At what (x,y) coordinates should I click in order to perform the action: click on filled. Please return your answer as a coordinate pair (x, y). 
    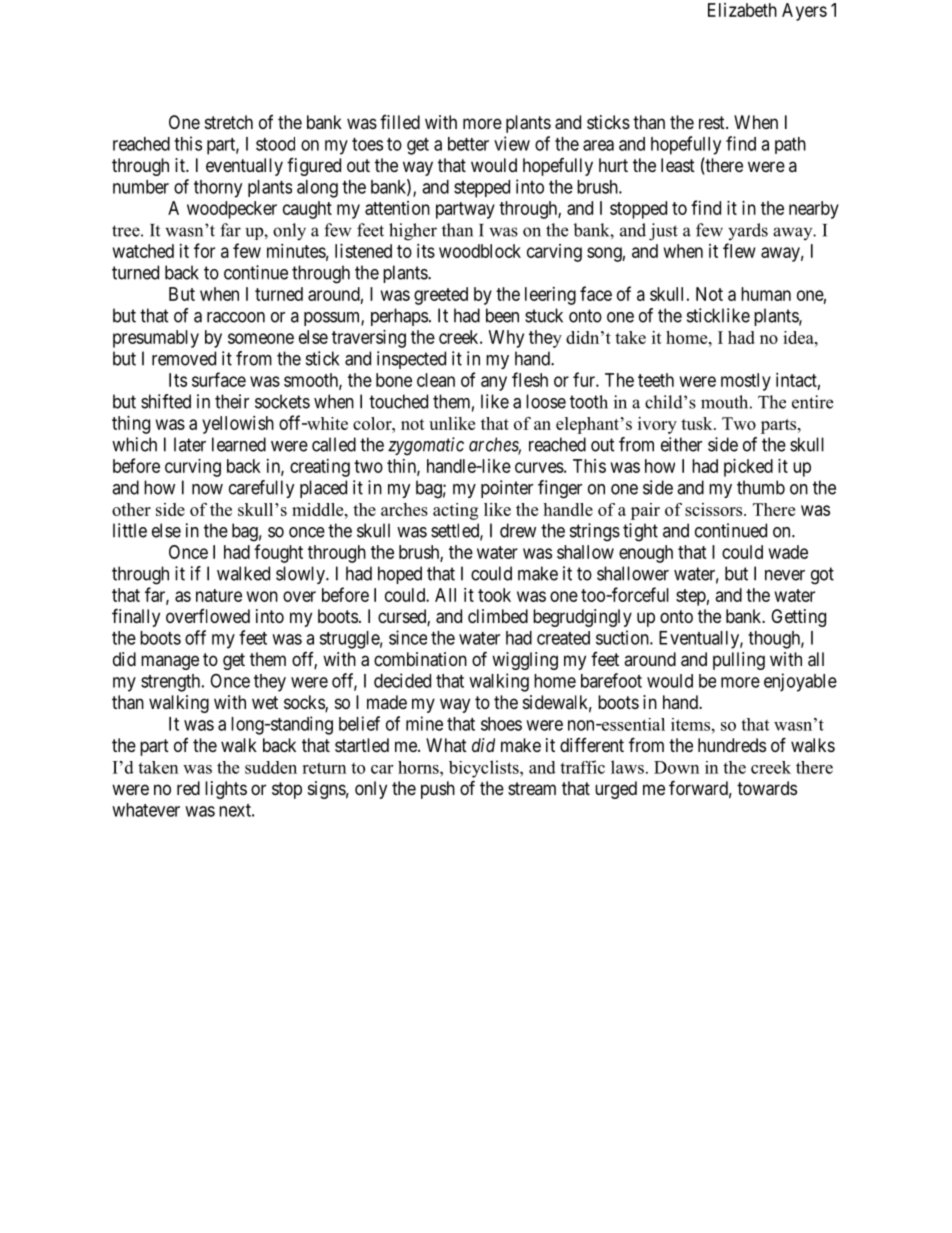
    Looking at the image, I should click on (400, 122).
